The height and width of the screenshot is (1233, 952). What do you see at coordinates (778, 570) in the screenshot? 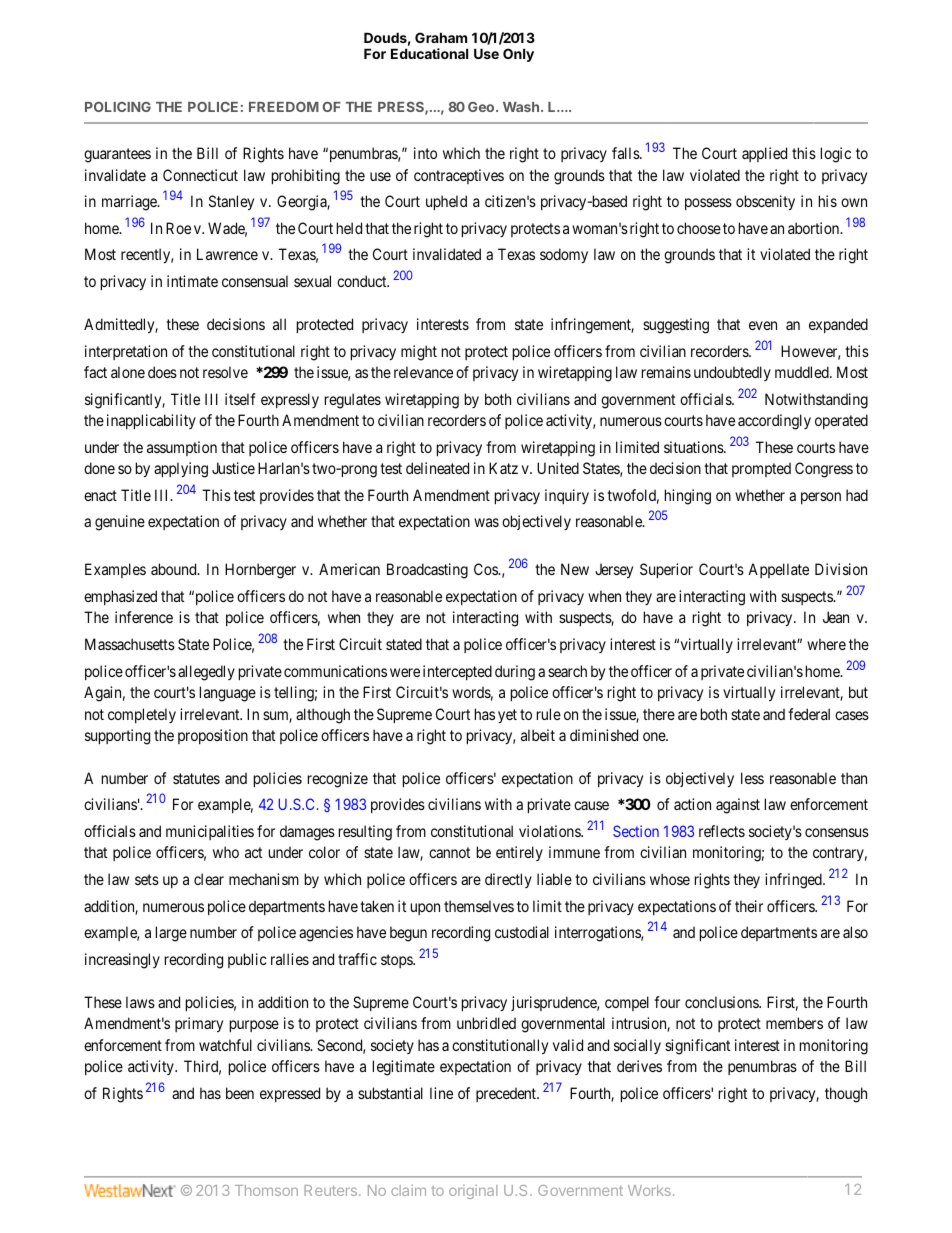
I see `Appellate` at bounding box center [778, 570].
